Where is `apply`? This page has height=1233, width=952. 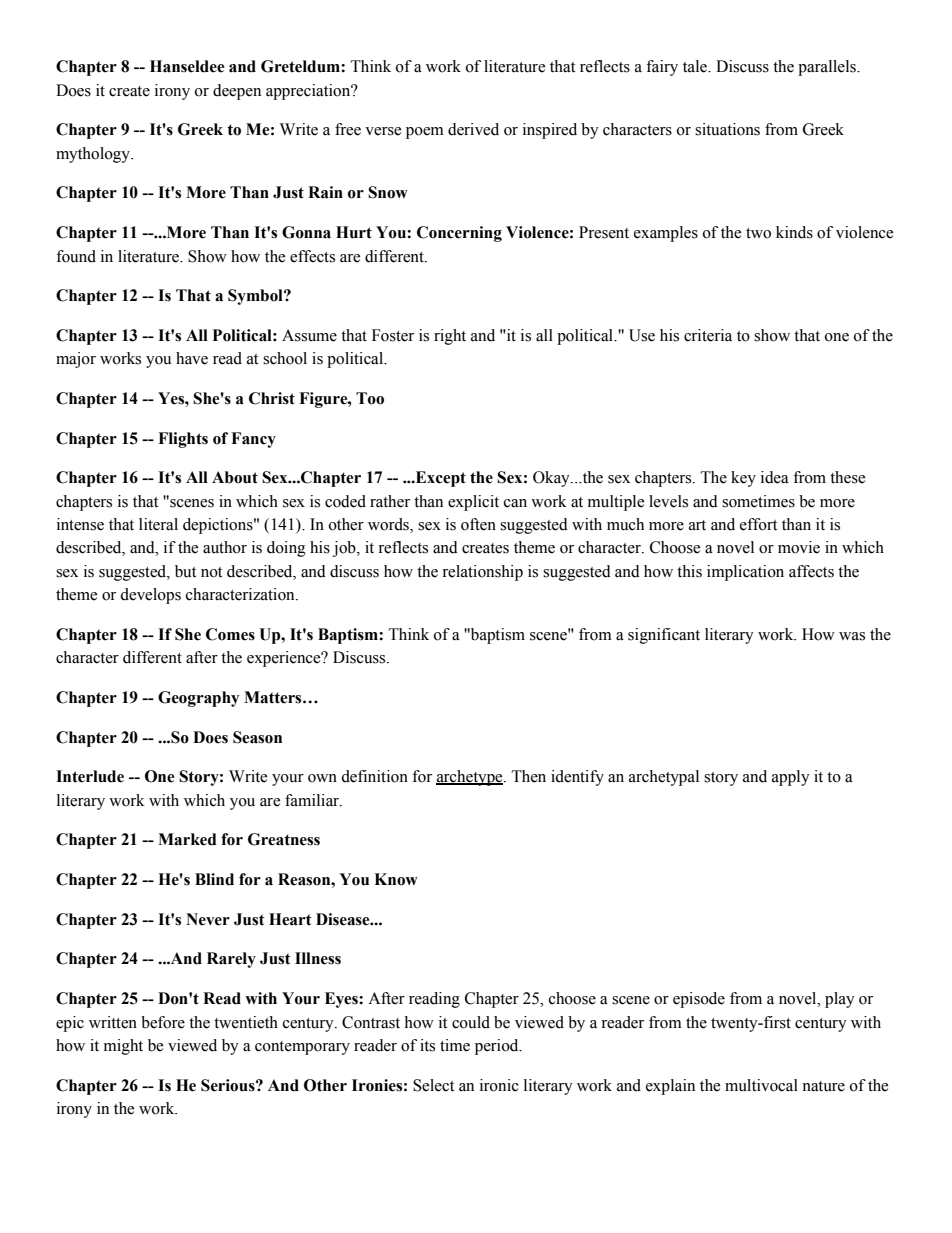
apply is located at coordinates (791, 778).
